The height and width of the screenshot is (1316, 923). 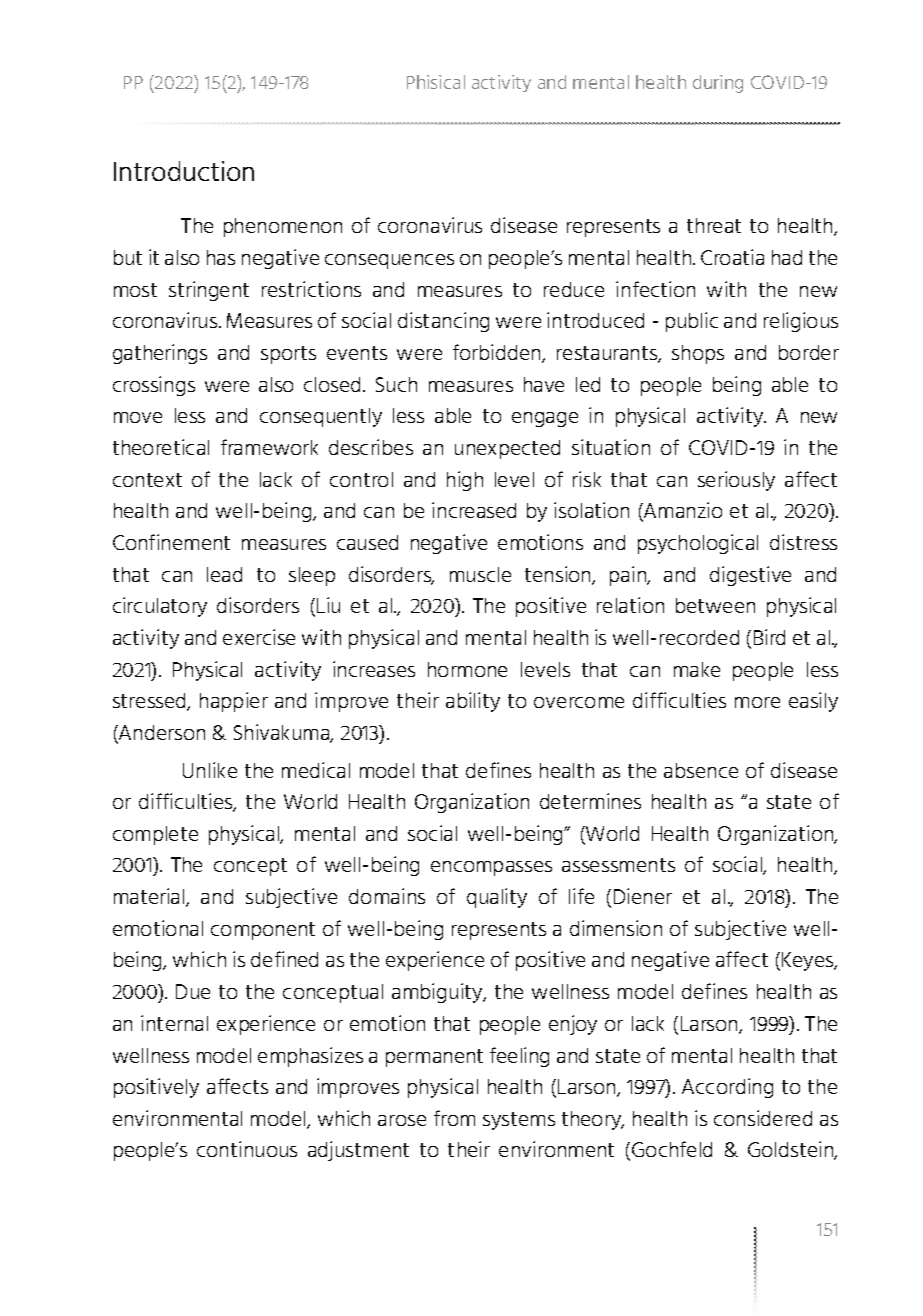 I want to click on Introduction, so click(x=184, y=171).
